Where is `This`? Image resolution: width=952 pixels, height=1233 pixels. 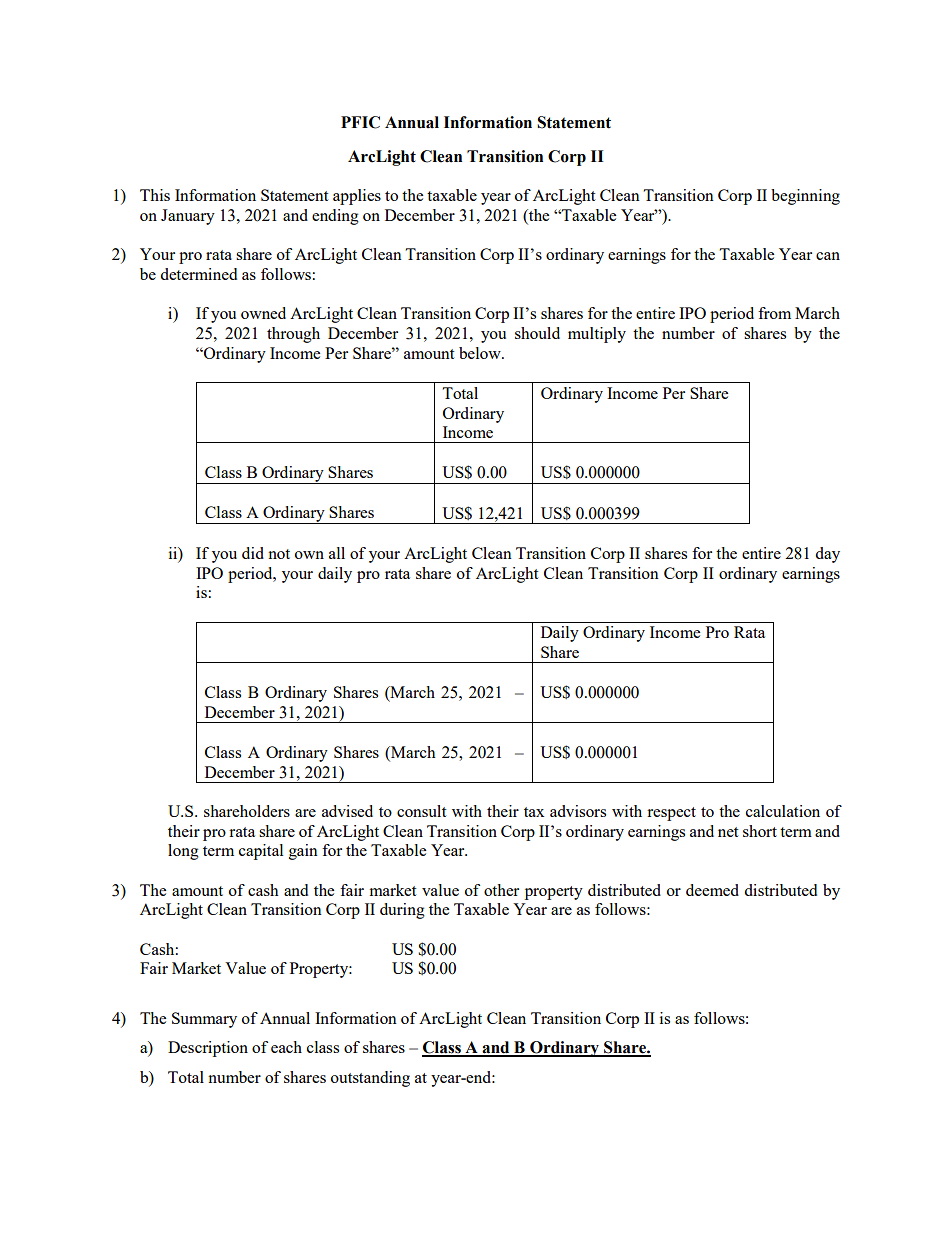
This is located at coordinates (155, 195).
